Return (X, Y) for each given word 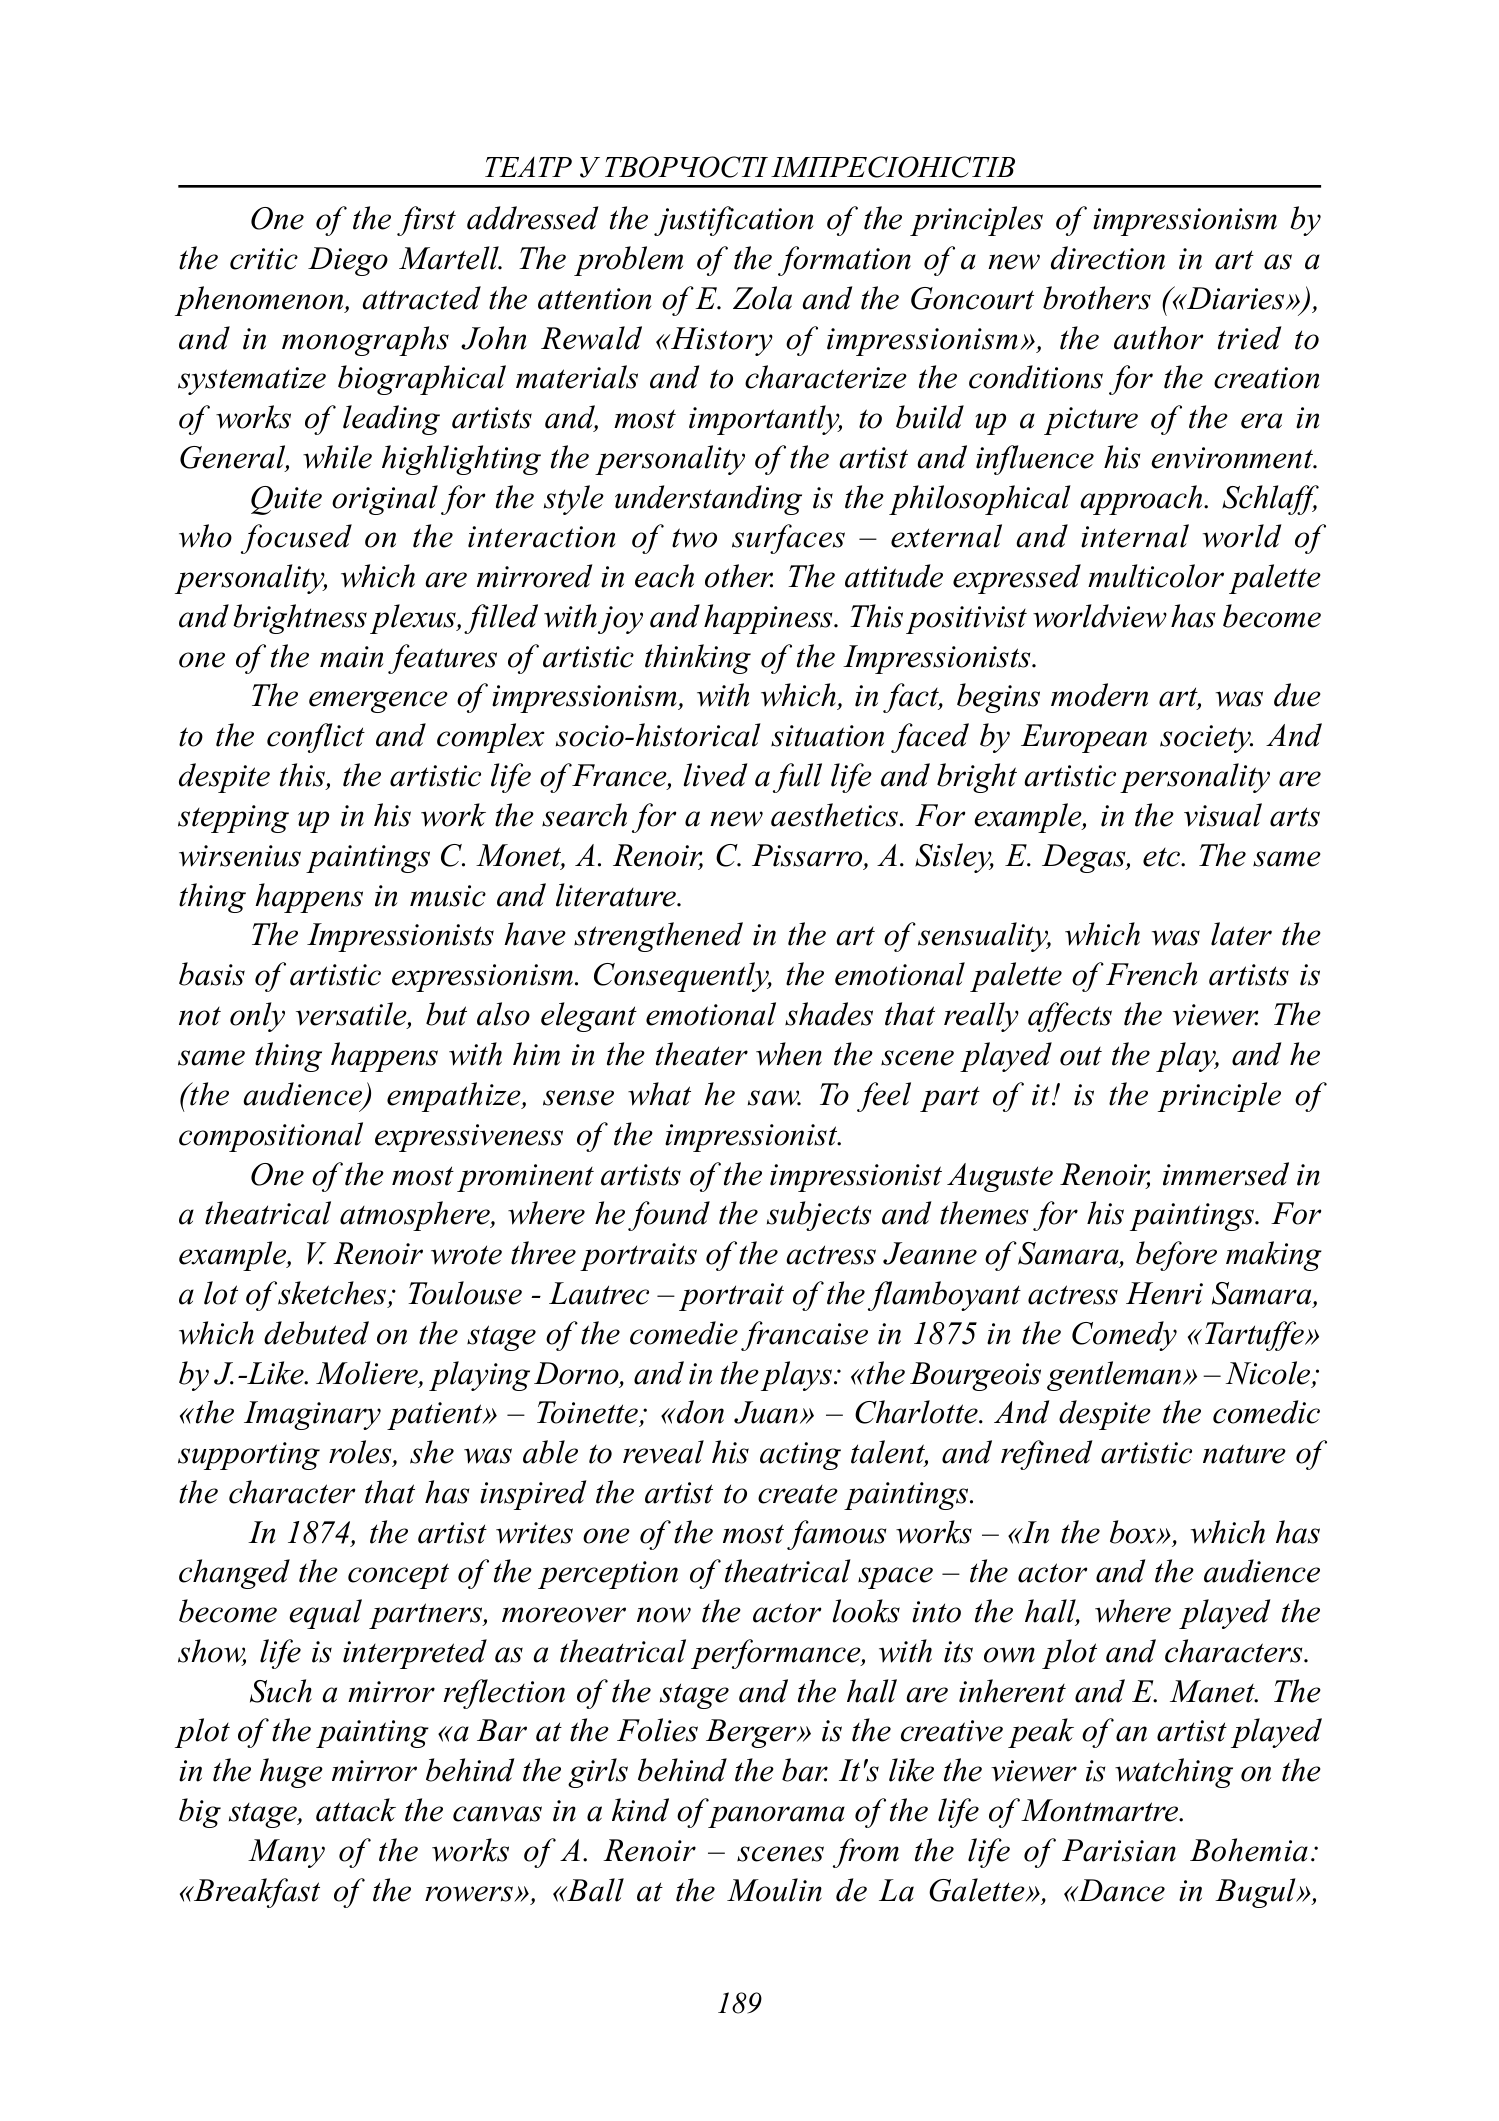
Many (286, 1853)
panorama (776, 1817)
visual (1223, 815)
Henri (1164, 1293)
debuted (316, 1333)
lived (716, 775)
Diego (348, 261)
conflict (316, 738)
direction (1108, 258)
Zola (762, 298)
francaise (804, 1336)
